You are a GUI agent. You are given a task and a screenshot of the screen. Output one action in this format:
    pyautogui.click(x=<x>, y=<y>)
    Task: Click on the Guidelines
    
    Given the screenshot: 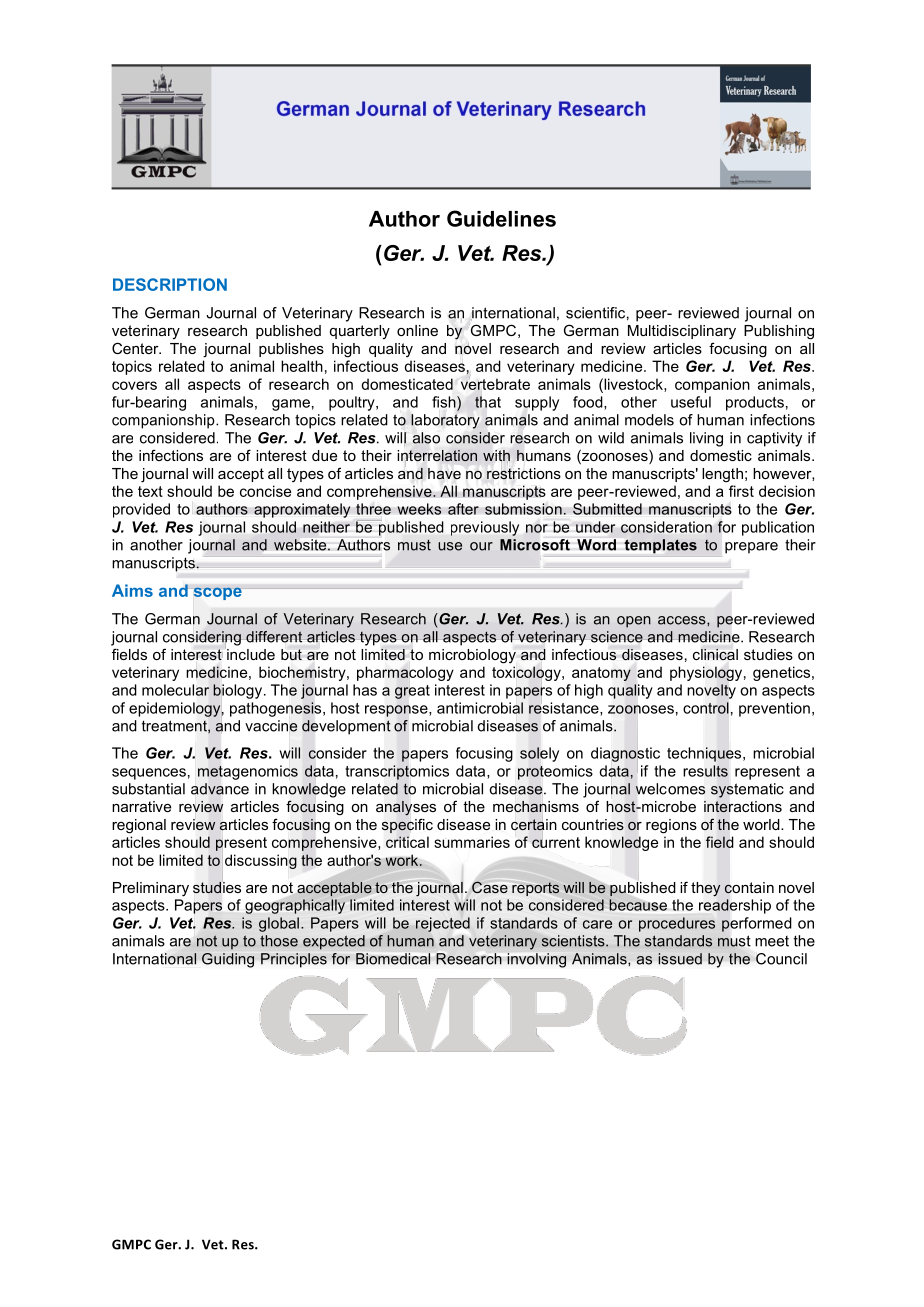 What is the action you would take?
    pyautogui.click(x=501, y=218)
